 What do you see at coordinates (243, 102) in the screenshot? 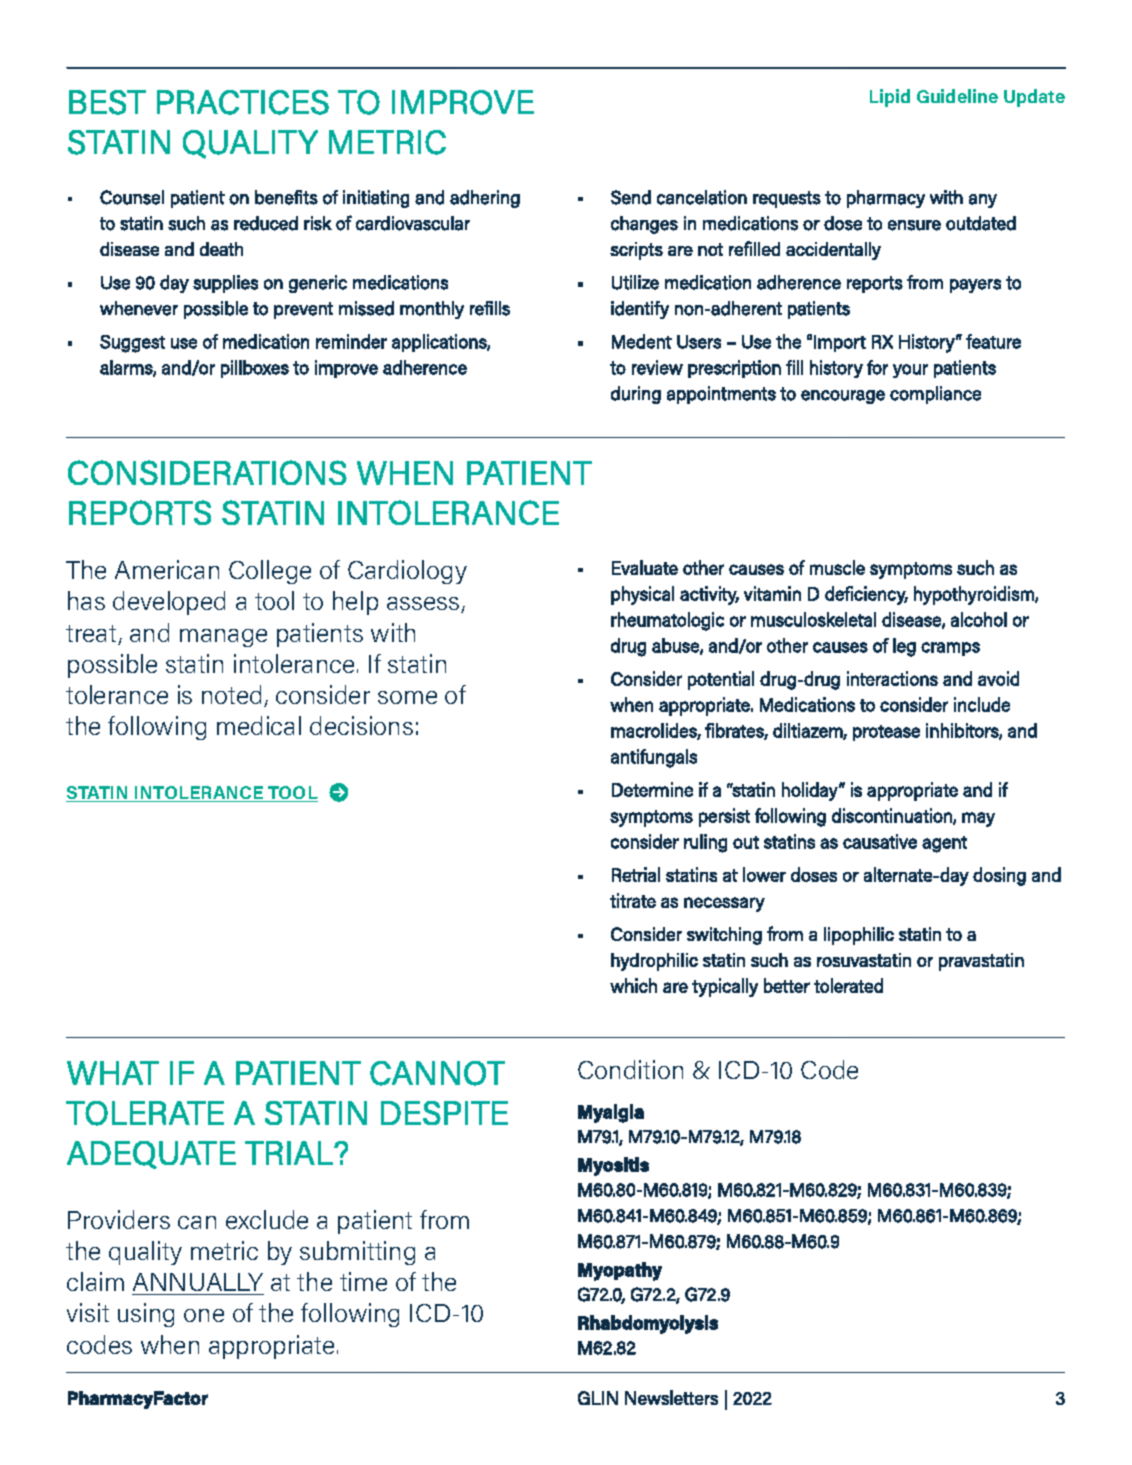
I see `PRACTICES` at bounding box center [243, 102].
